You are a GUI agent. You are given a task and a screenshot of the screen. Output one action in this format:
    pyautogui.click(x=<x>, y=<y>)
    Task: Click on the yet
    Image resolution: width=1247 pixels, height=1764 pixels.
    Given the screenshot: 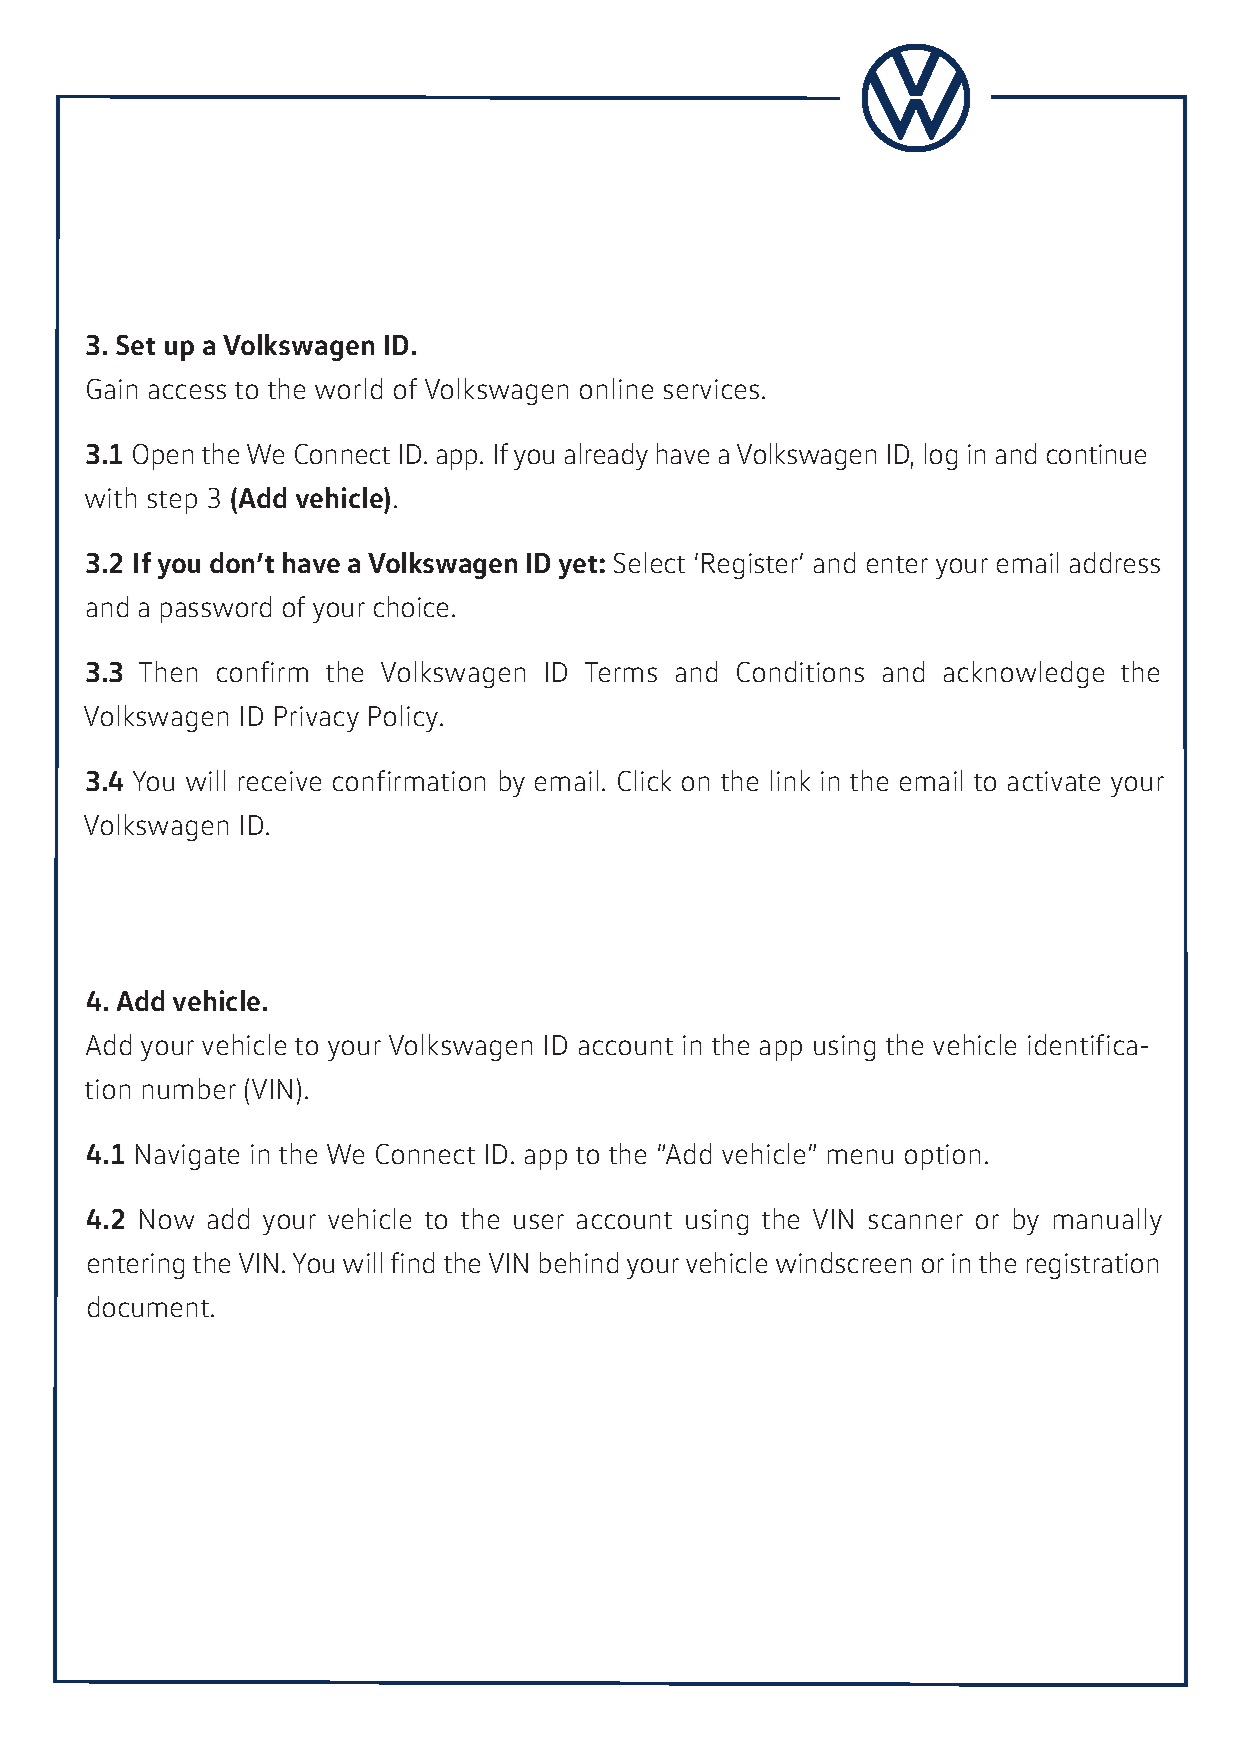 What is the action you would take?
    pyautogui.click(x=578, y=567)
